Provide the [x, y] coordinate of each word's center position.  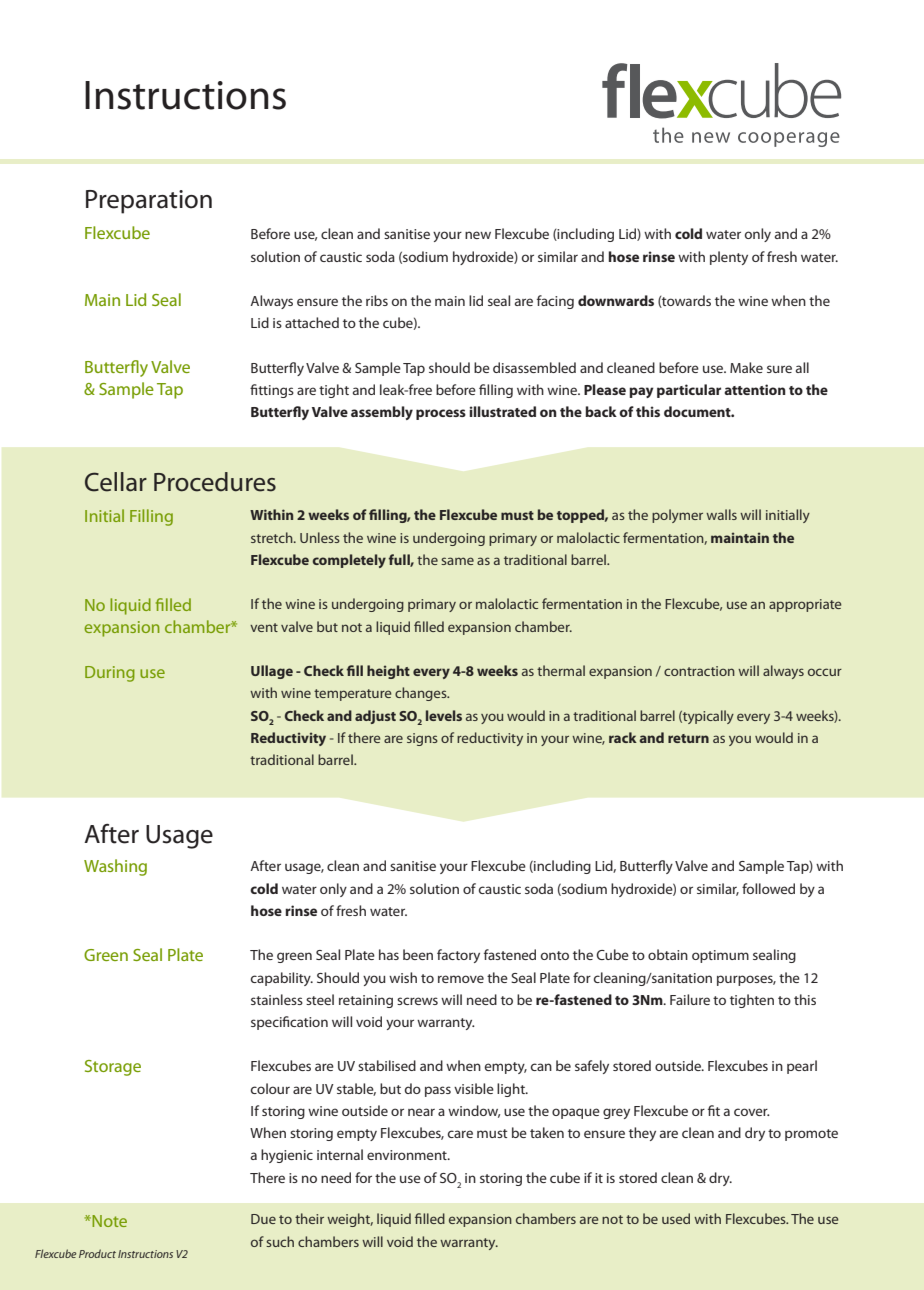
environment [408, 1155]
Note [109, 1221]
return [688, 738]
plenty [729, 258]
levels [444, 715]
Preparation [149, 202]
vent [264, 627]
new [478, 235]
